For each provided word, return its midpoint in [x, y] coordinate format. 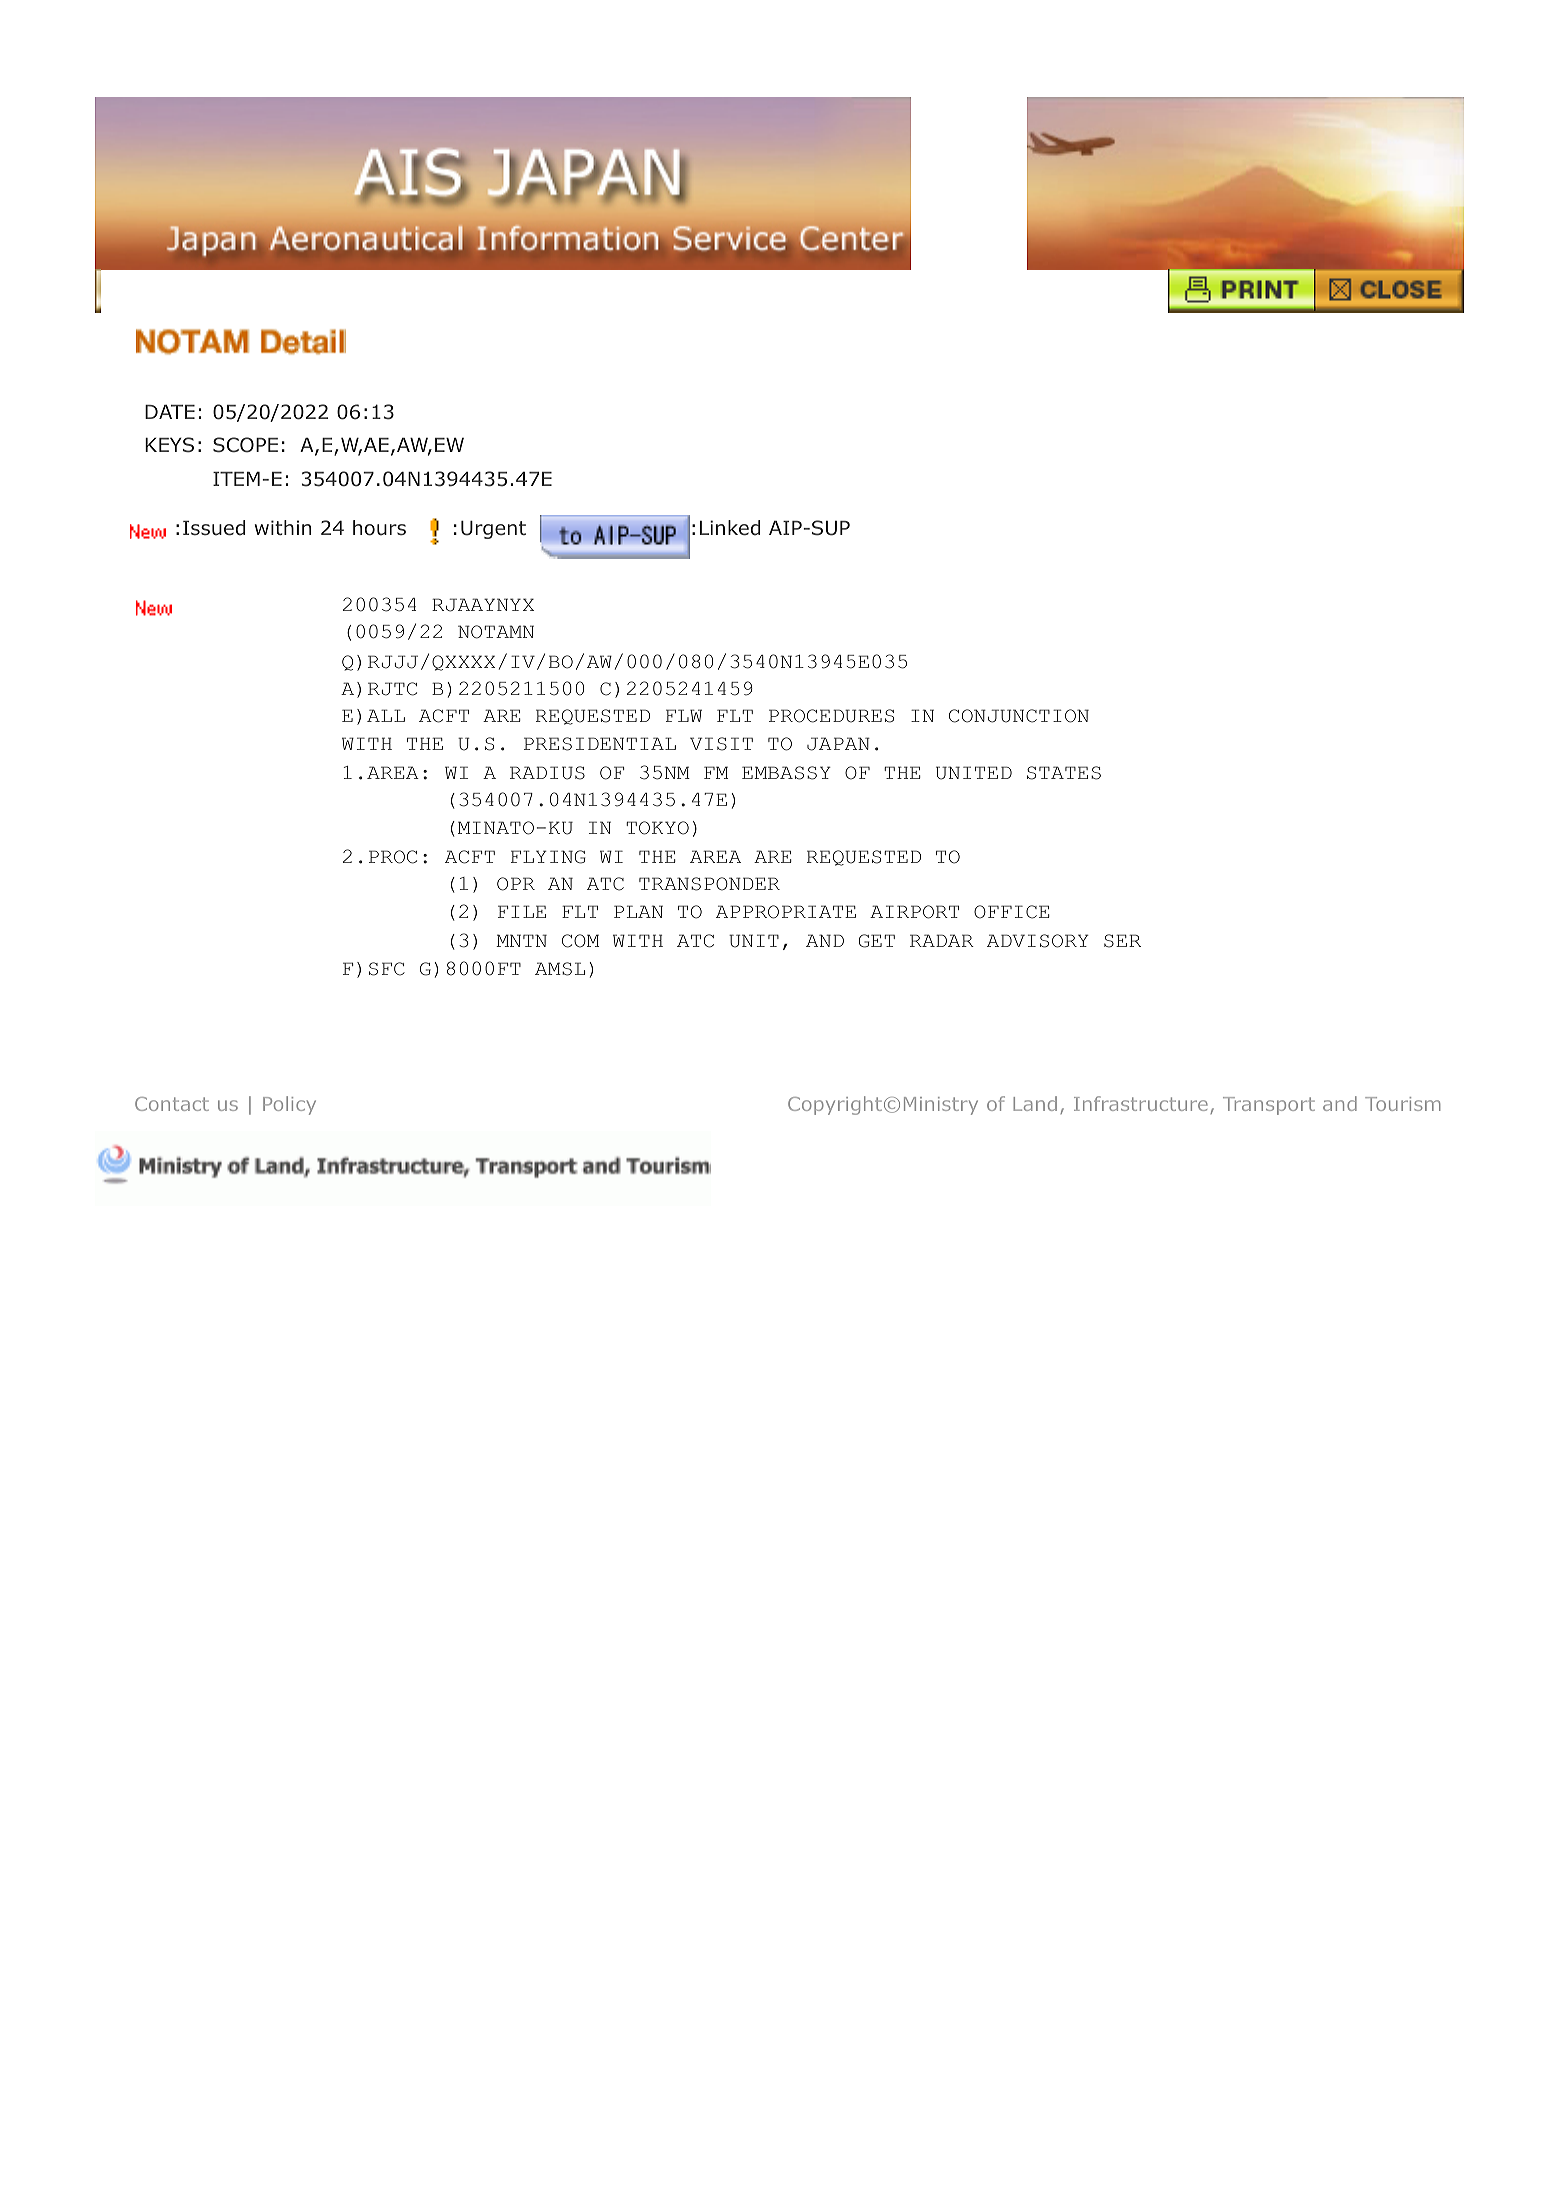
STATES [1064, 773]
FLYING [548, 857]
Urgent [493, 530]
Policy [289, 1105]
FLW [684, 715]
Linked [730, 528]
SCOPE [245, 445]
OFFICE [1011, 912]
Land [1035, 1103]
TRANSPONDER [709, 884]
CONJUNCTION [1019, 716]
